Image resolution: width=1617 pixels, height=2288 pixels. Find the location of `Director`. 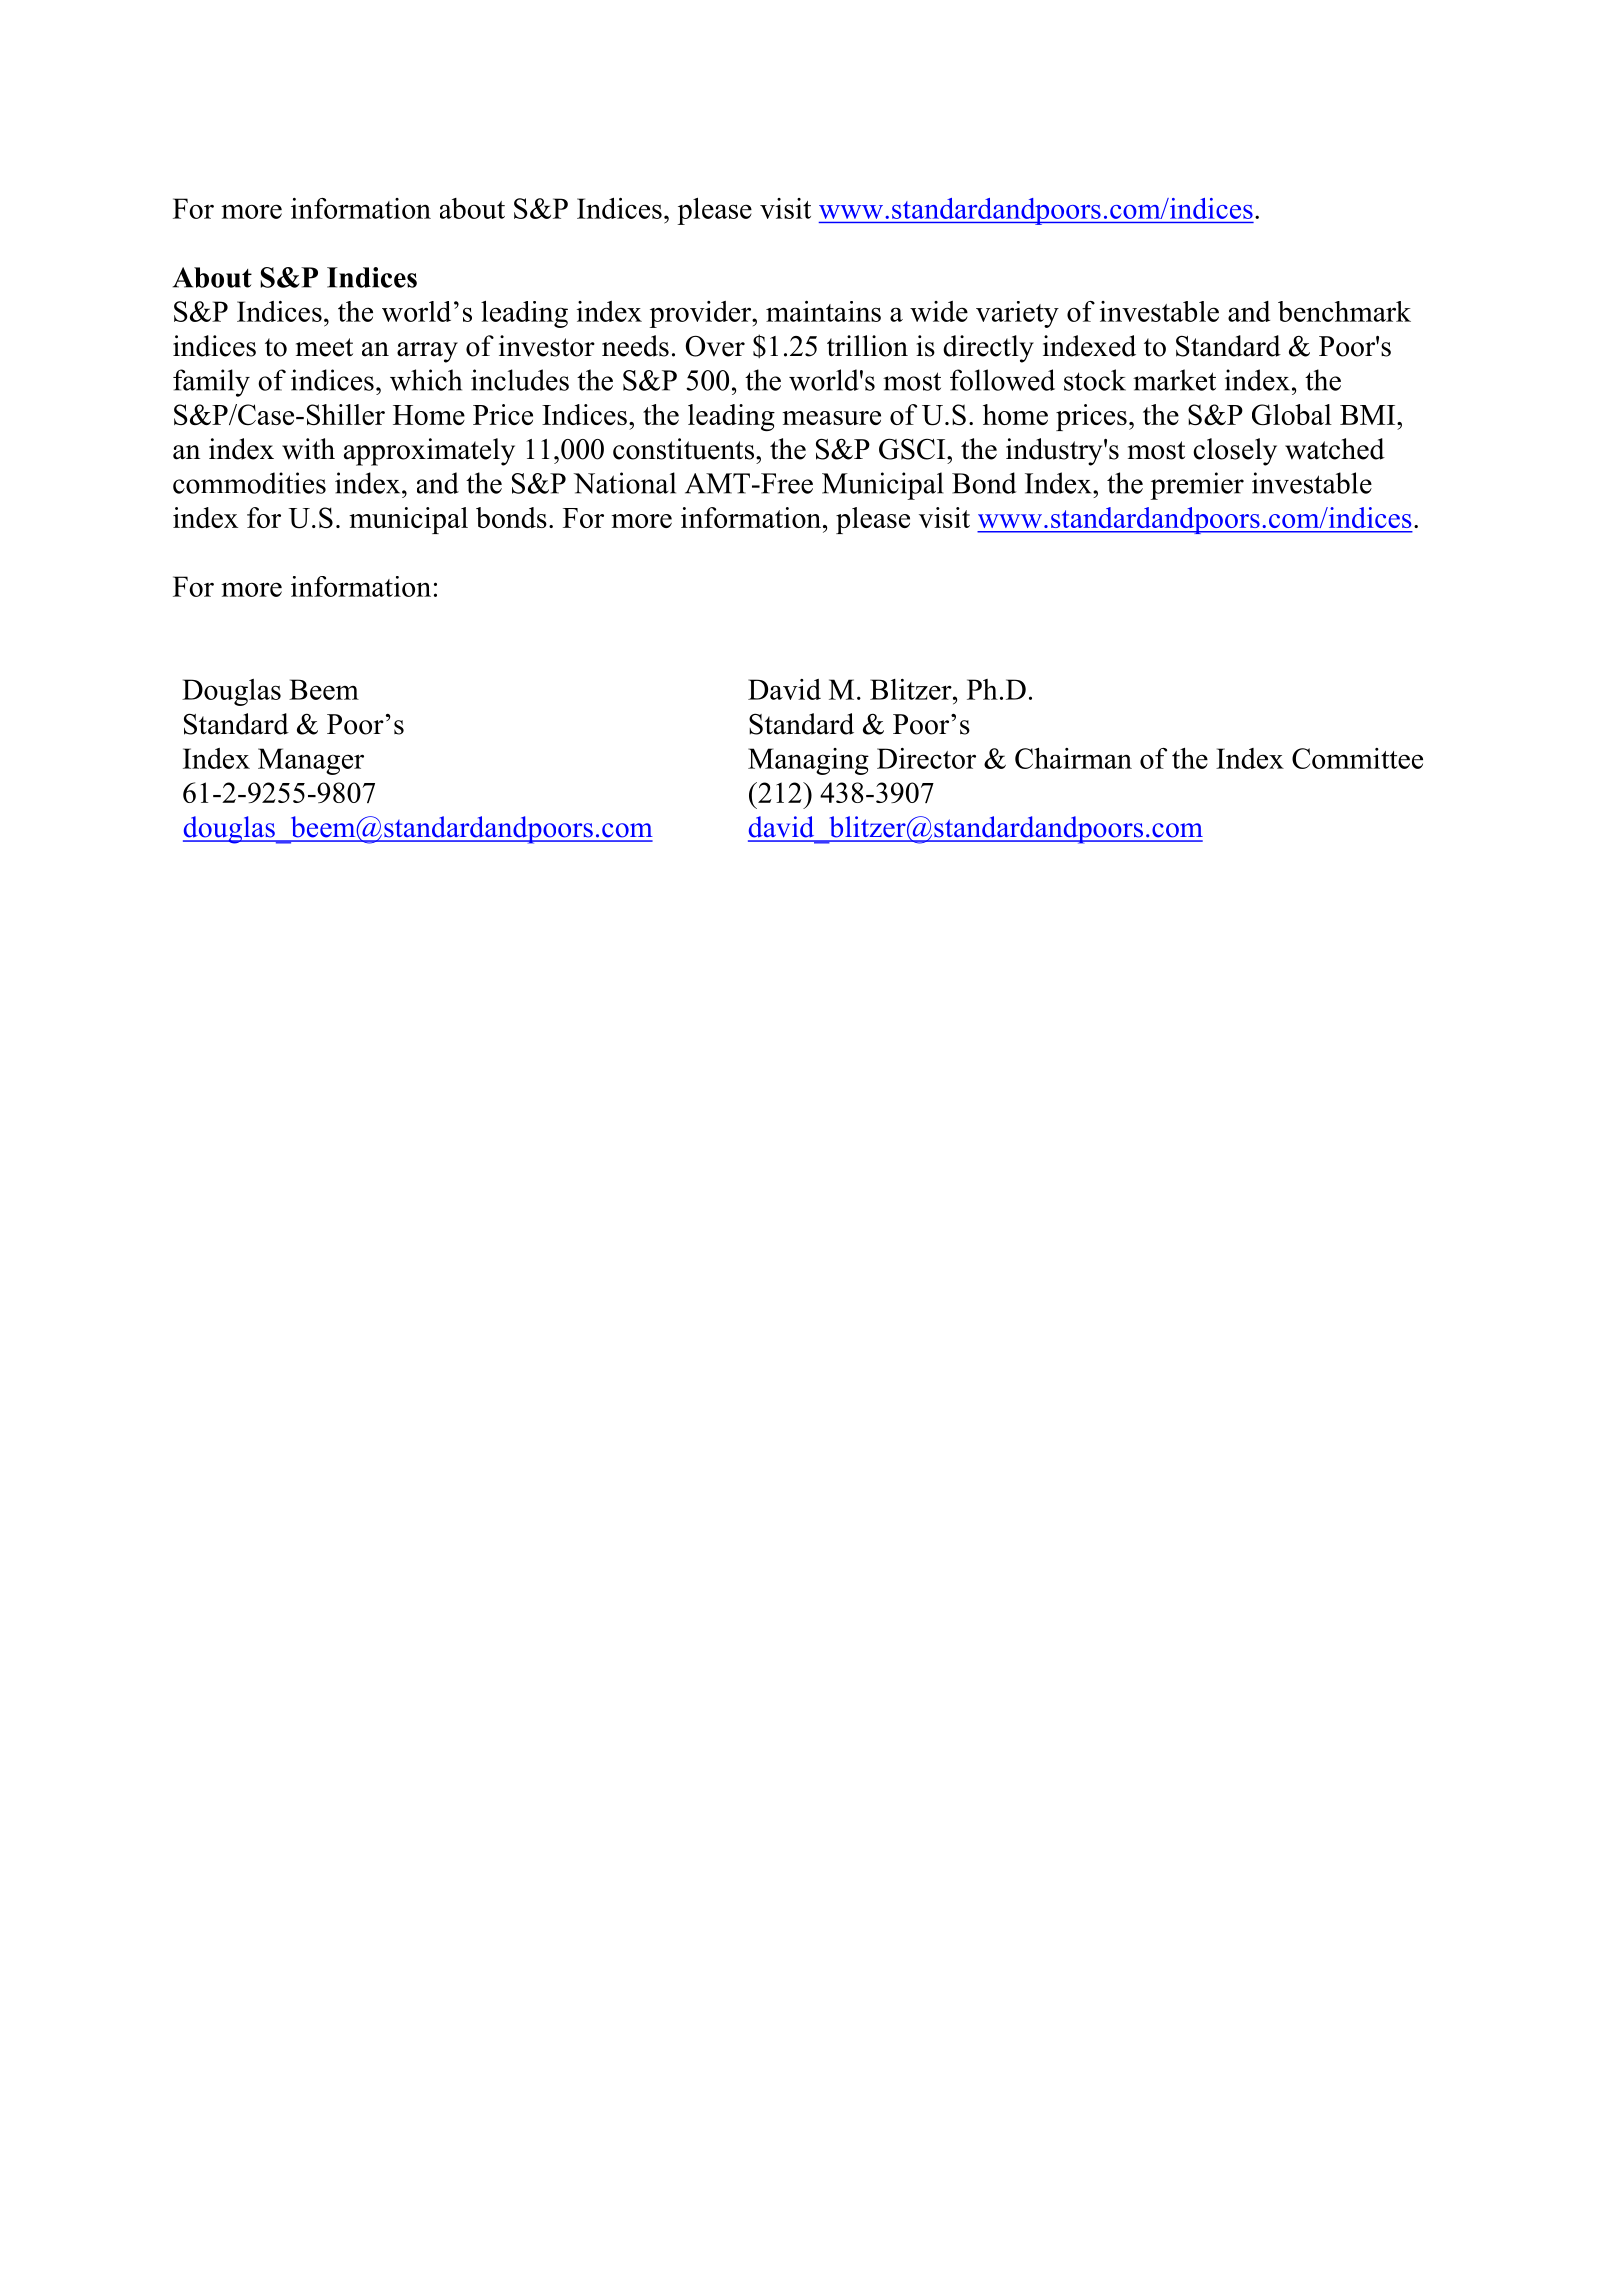

Director is located at coordinates (926, 758).
